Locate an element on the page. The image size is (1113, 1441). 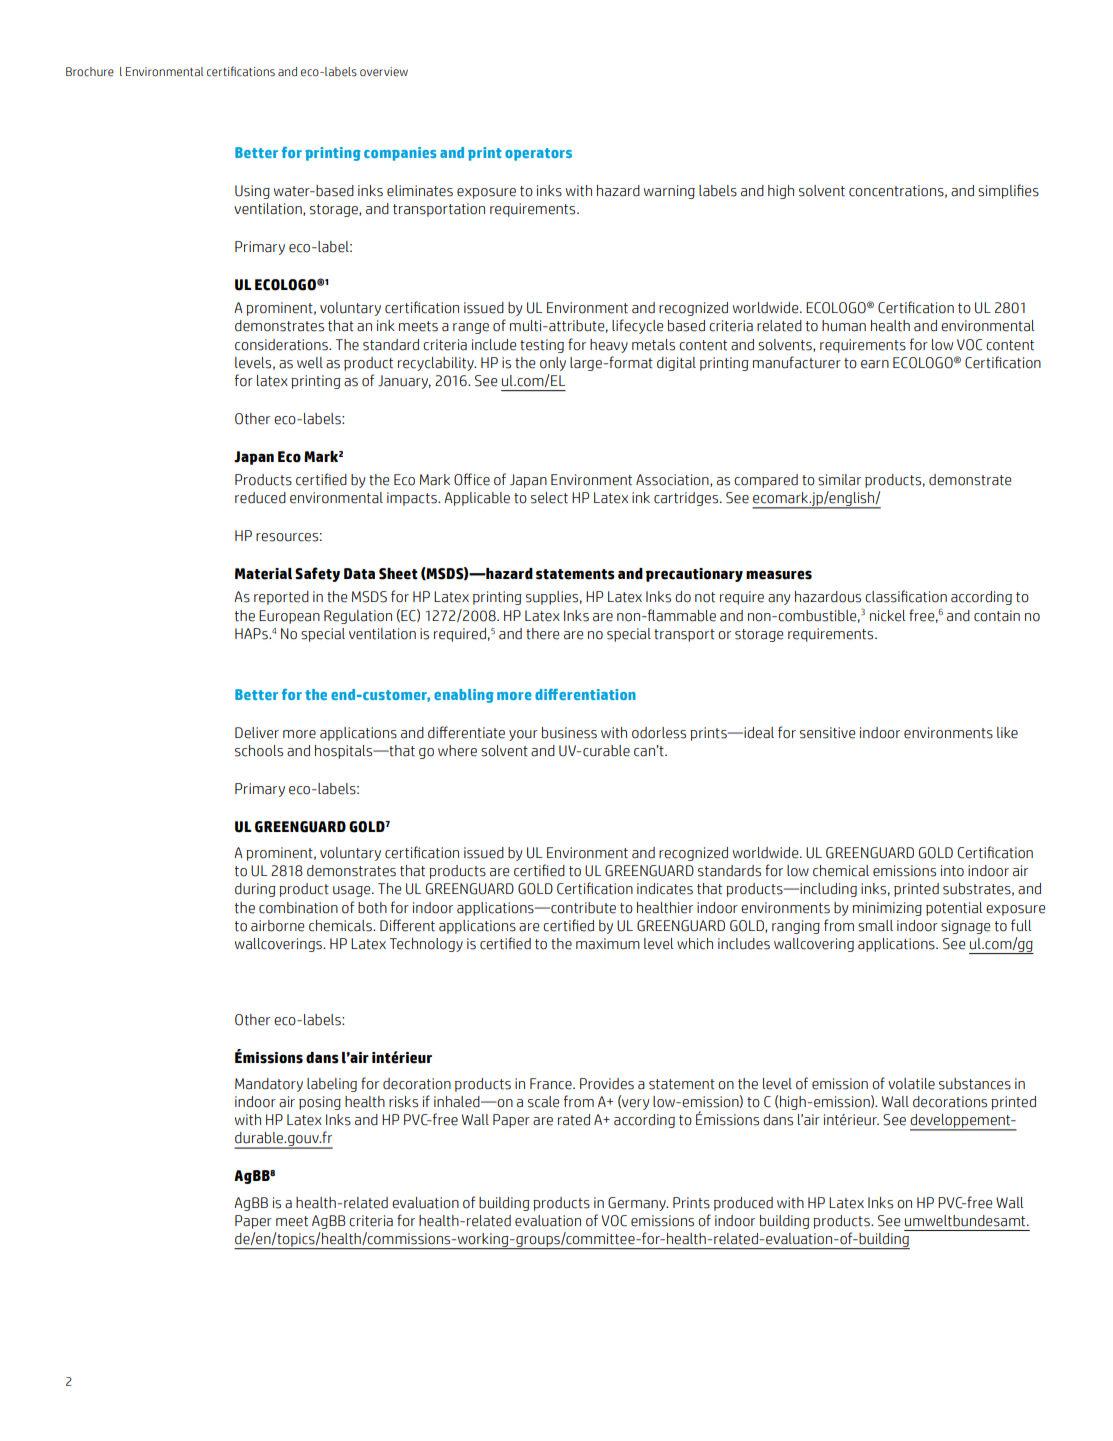
classification is located at coordinates (906, 596).
